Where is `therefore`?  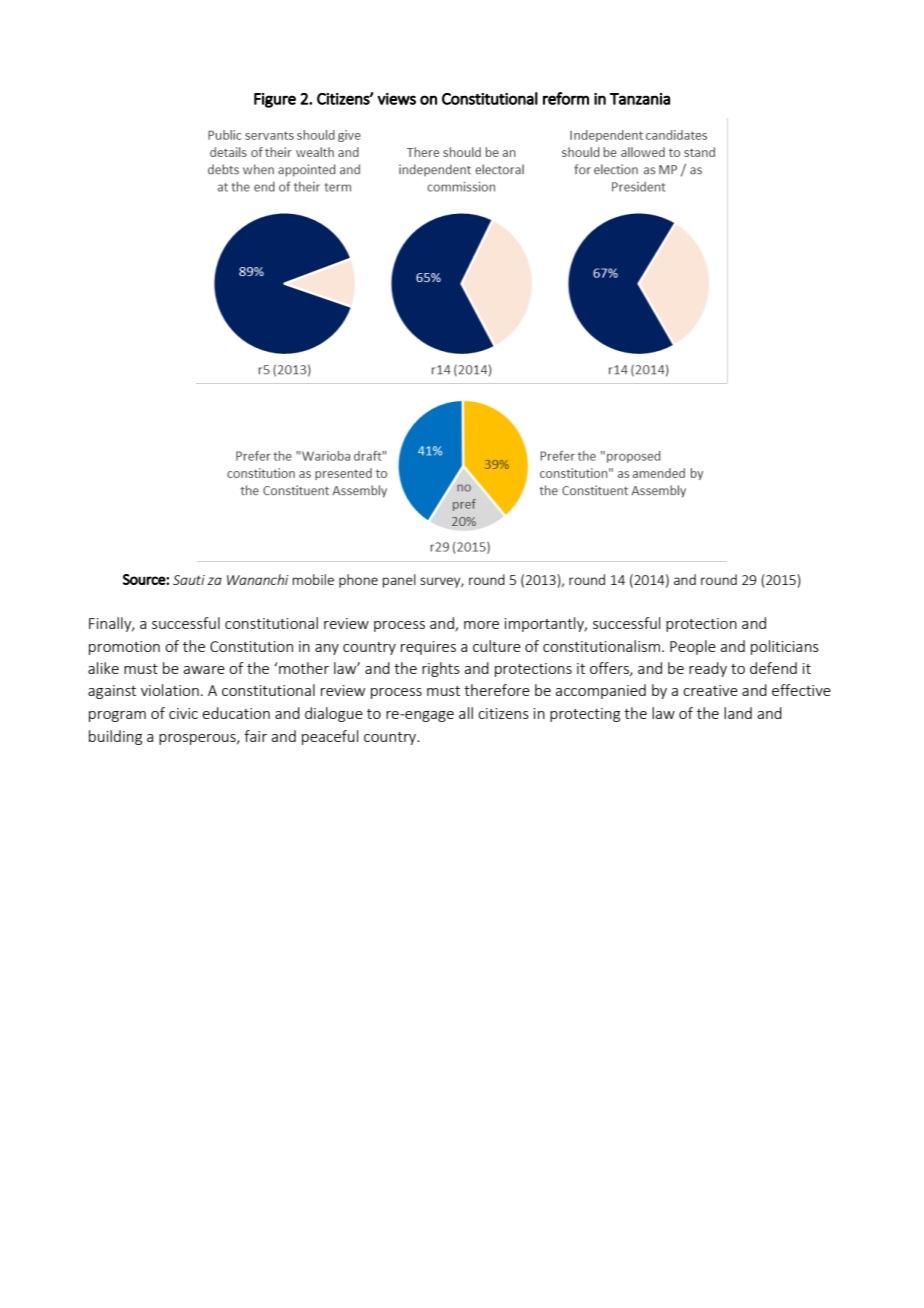
therefore is located at coordinates (497, 690).
